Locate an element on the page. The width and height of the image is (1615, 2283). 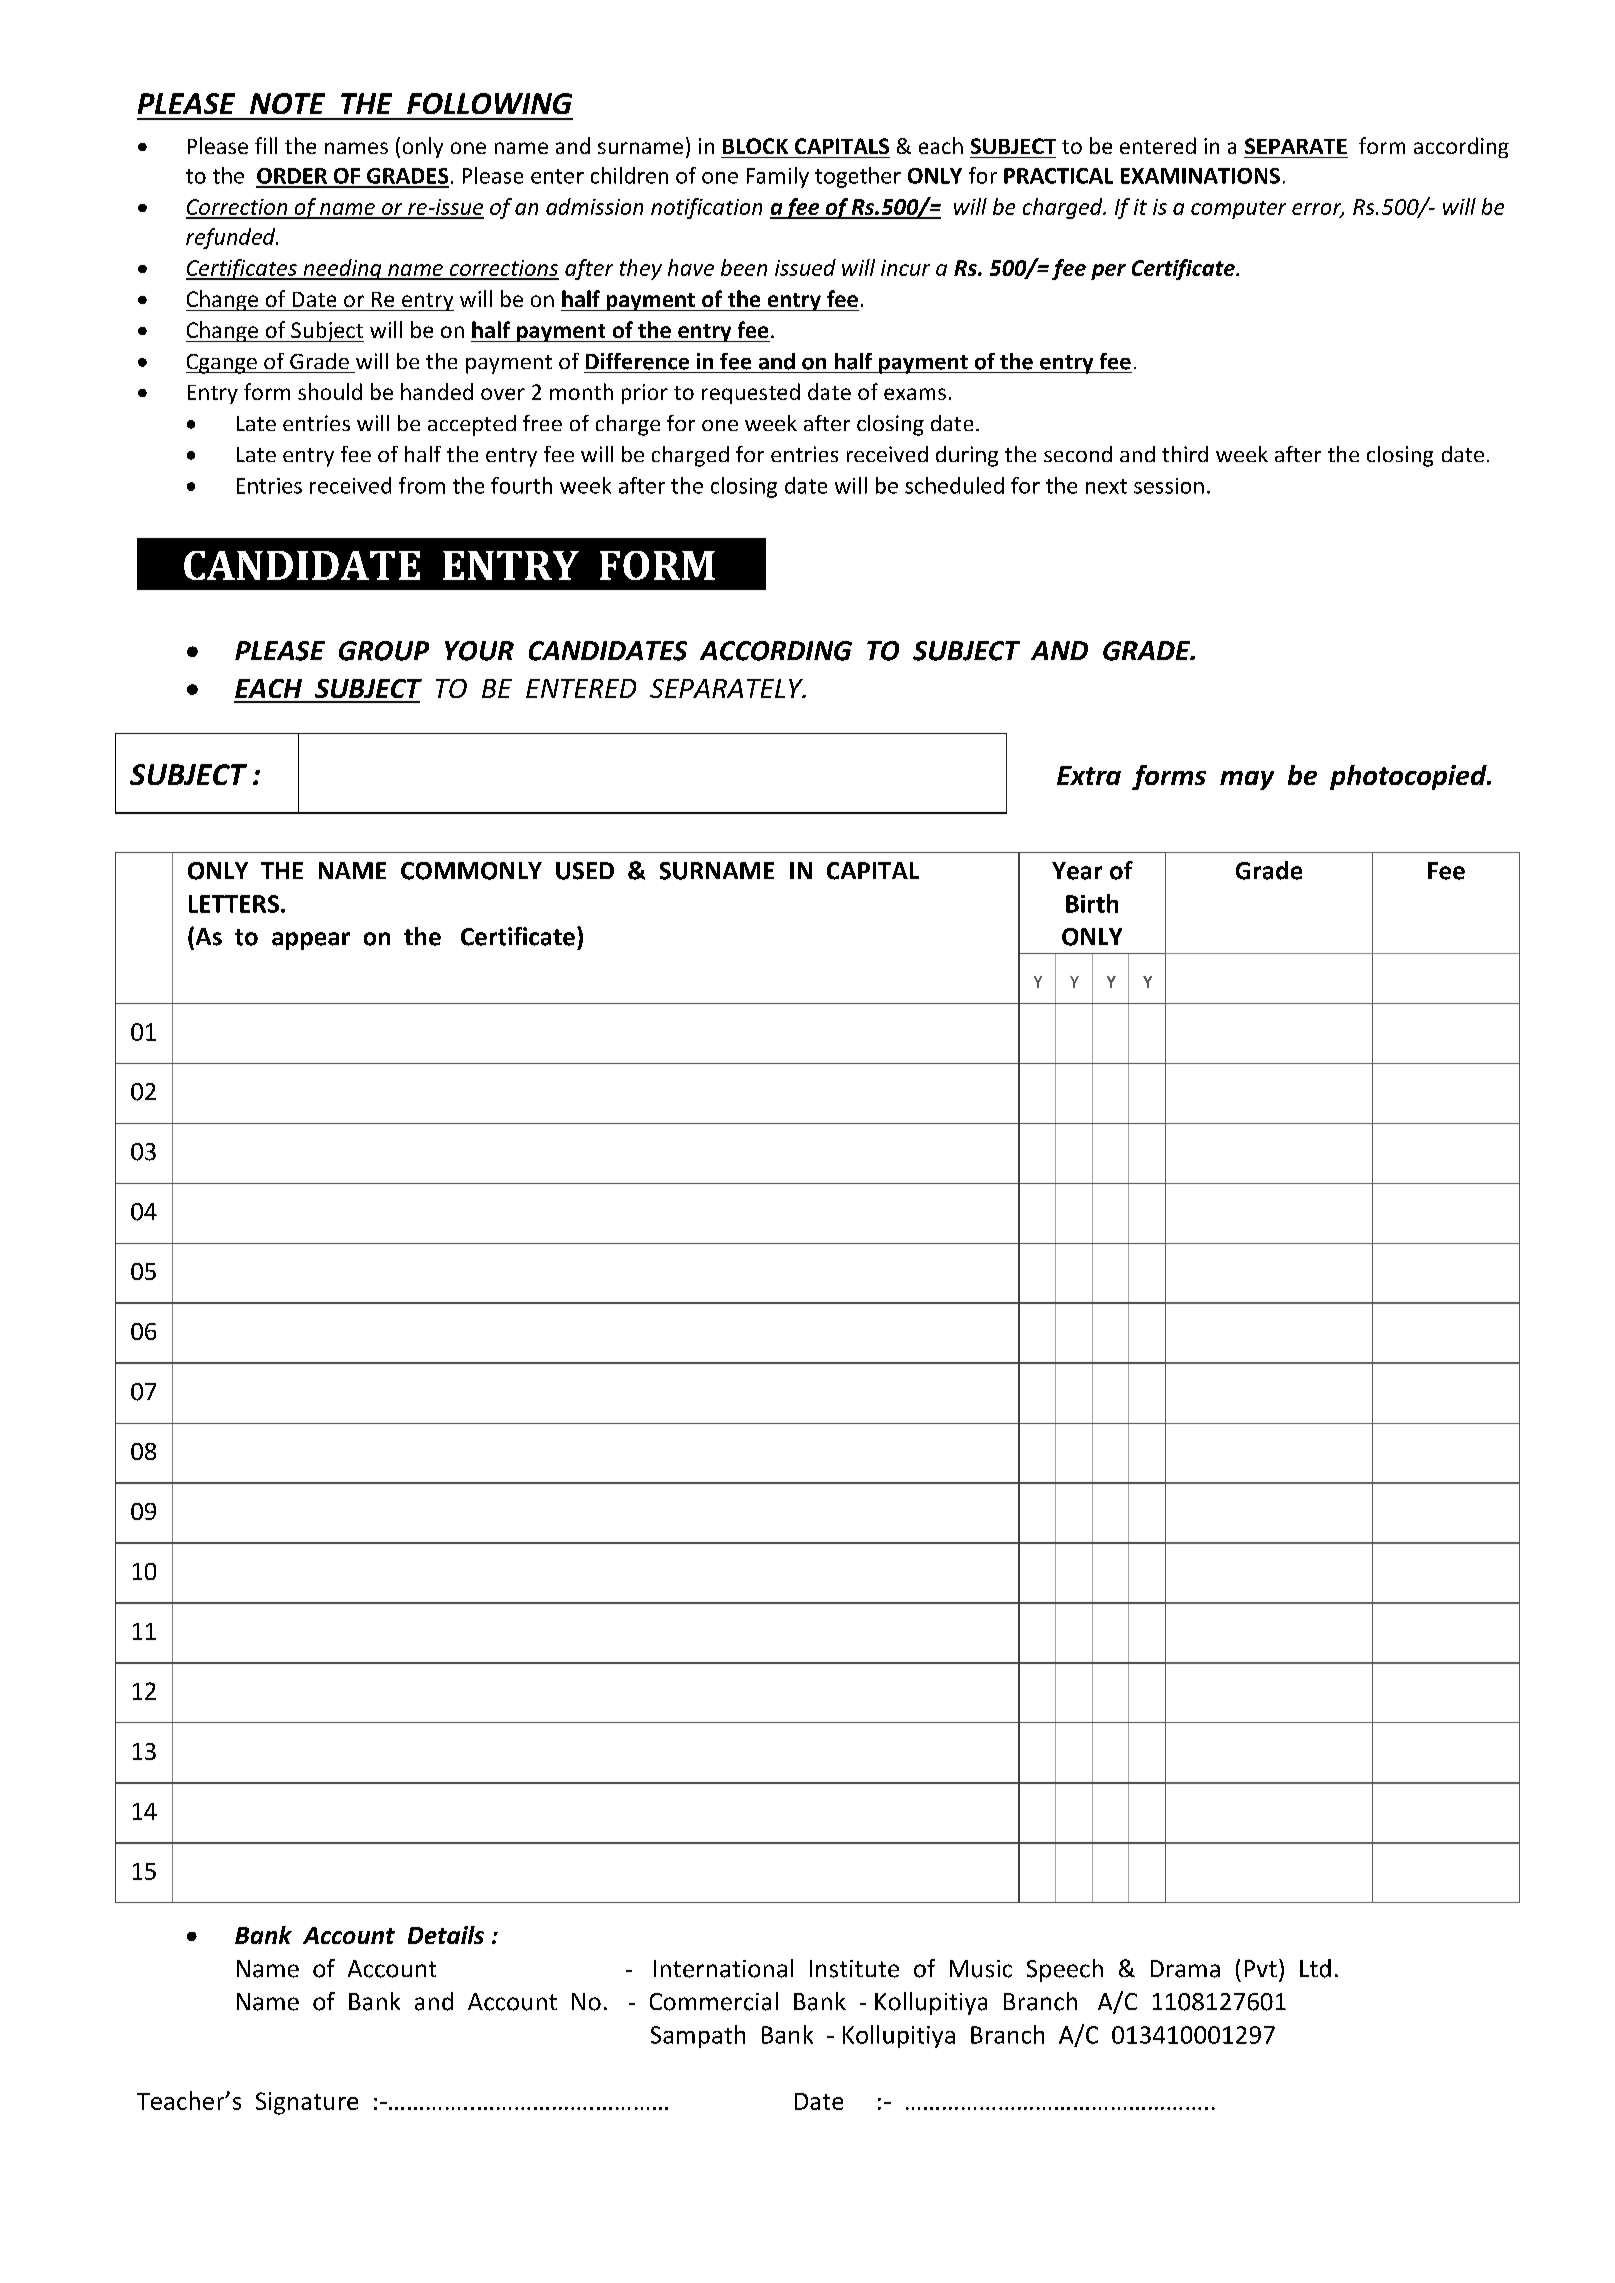
Signature is located at coordinates (307, 2103).
